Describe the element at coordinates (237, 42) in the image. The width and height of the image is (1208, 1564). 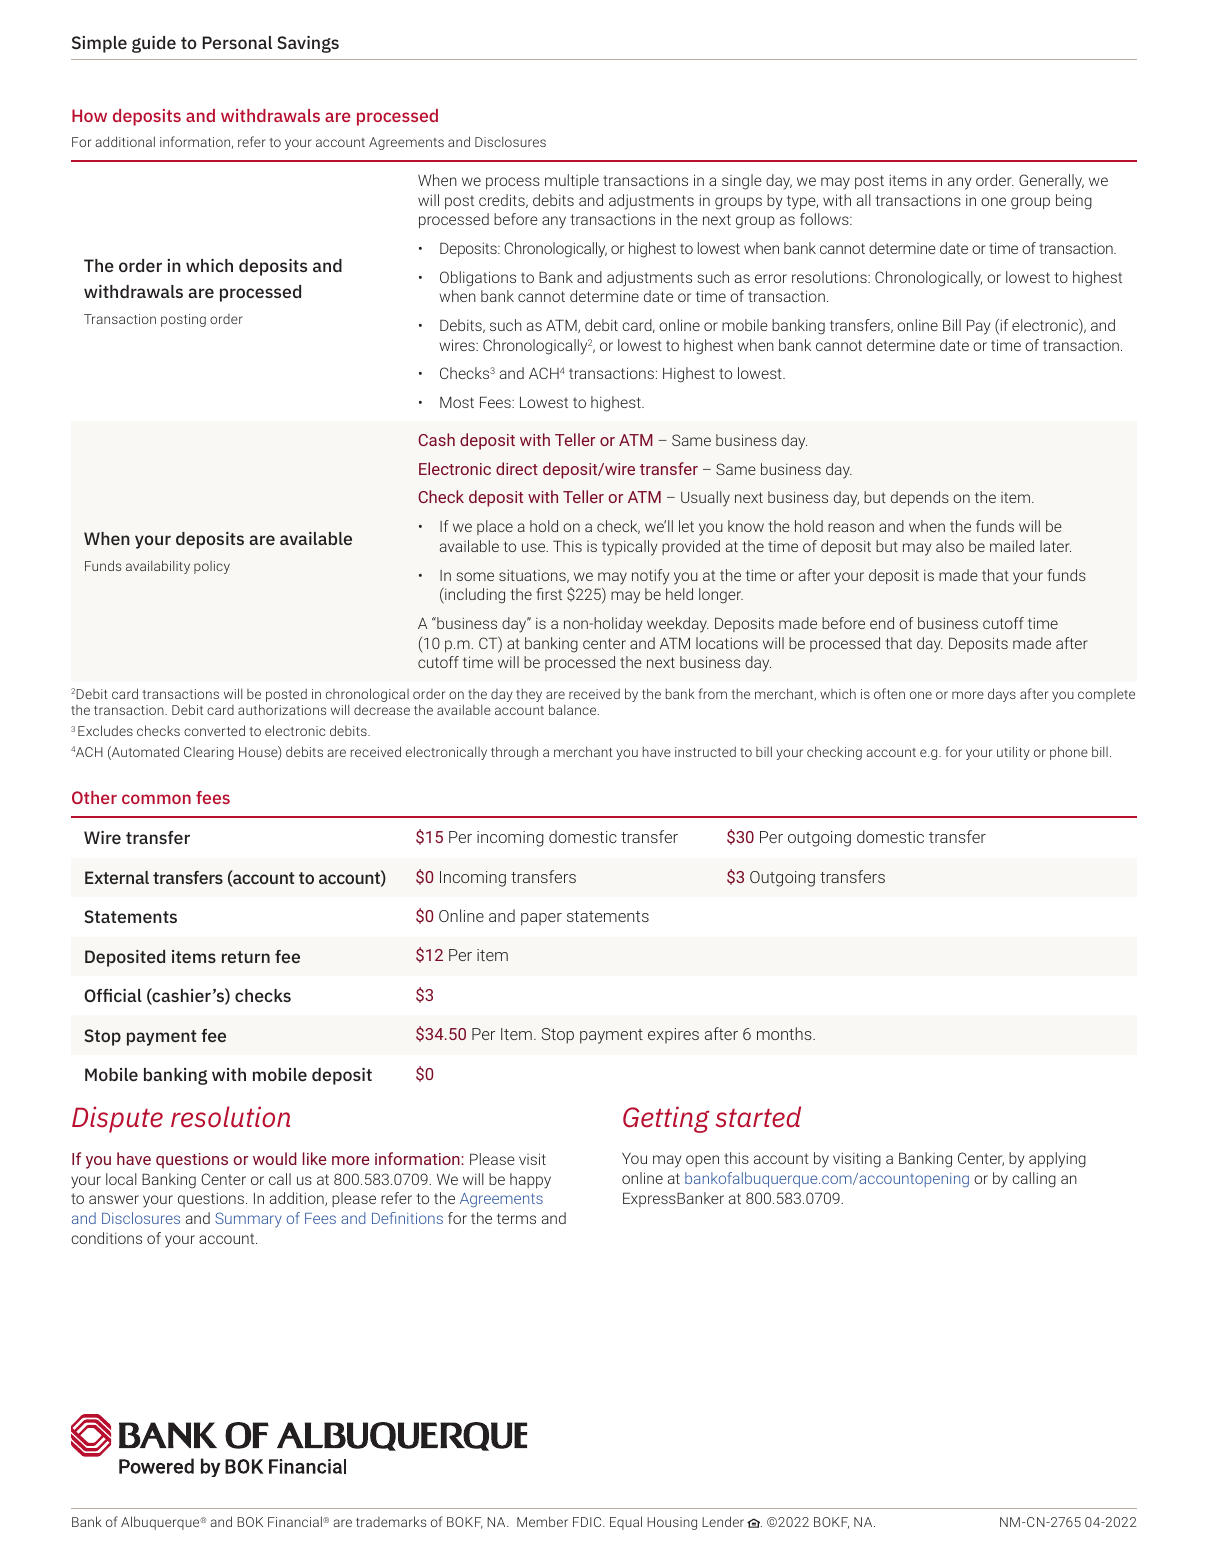
I see `Personal` at that location.
